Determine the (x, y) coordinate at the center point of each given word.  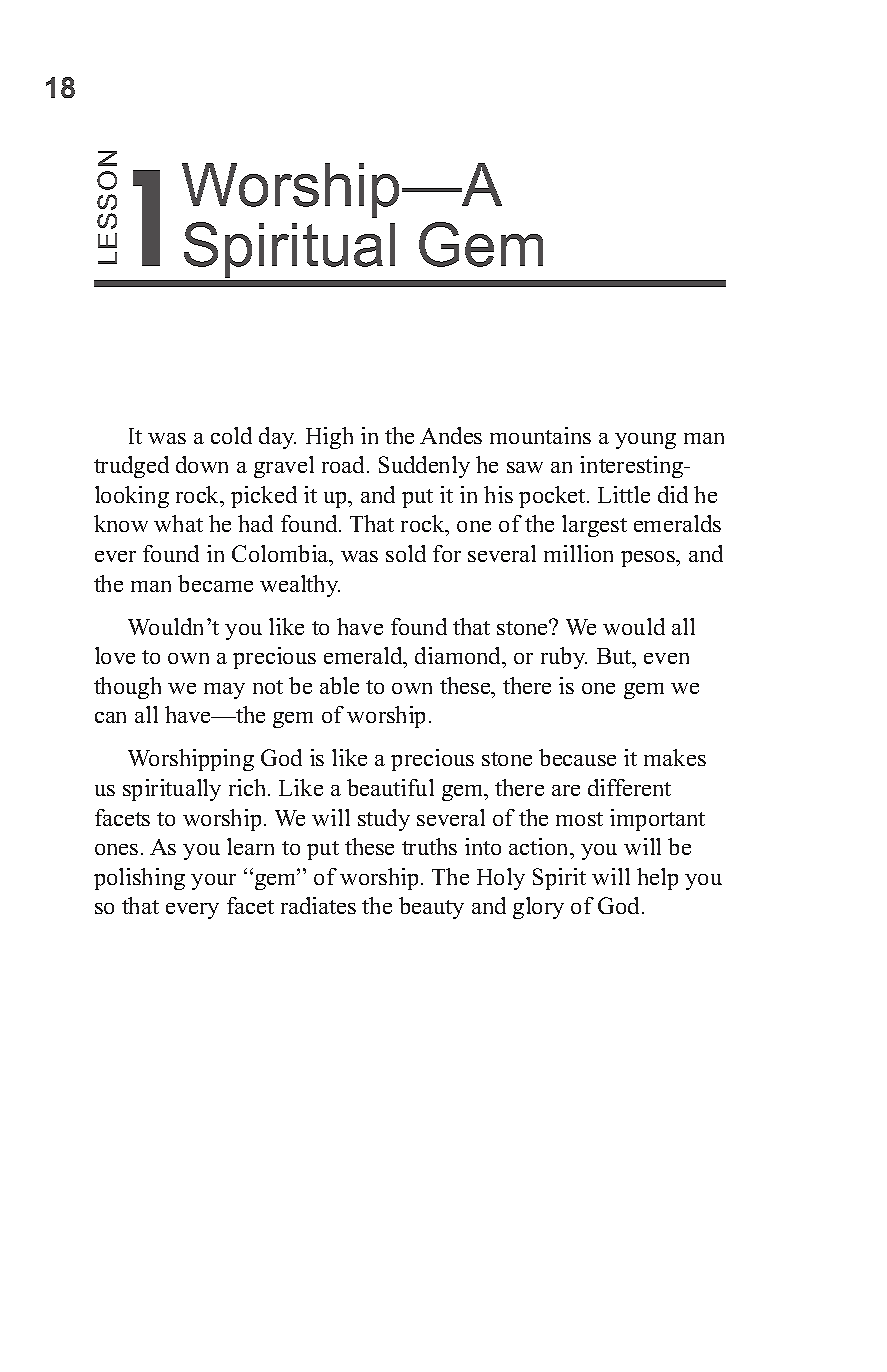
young (645, 441)
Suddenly (424, 467)
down (202, 464)
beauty (431, 908)
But (615, 656)
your (213, 882)
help (657, 879)
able (339, 685)
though (127, 688)
